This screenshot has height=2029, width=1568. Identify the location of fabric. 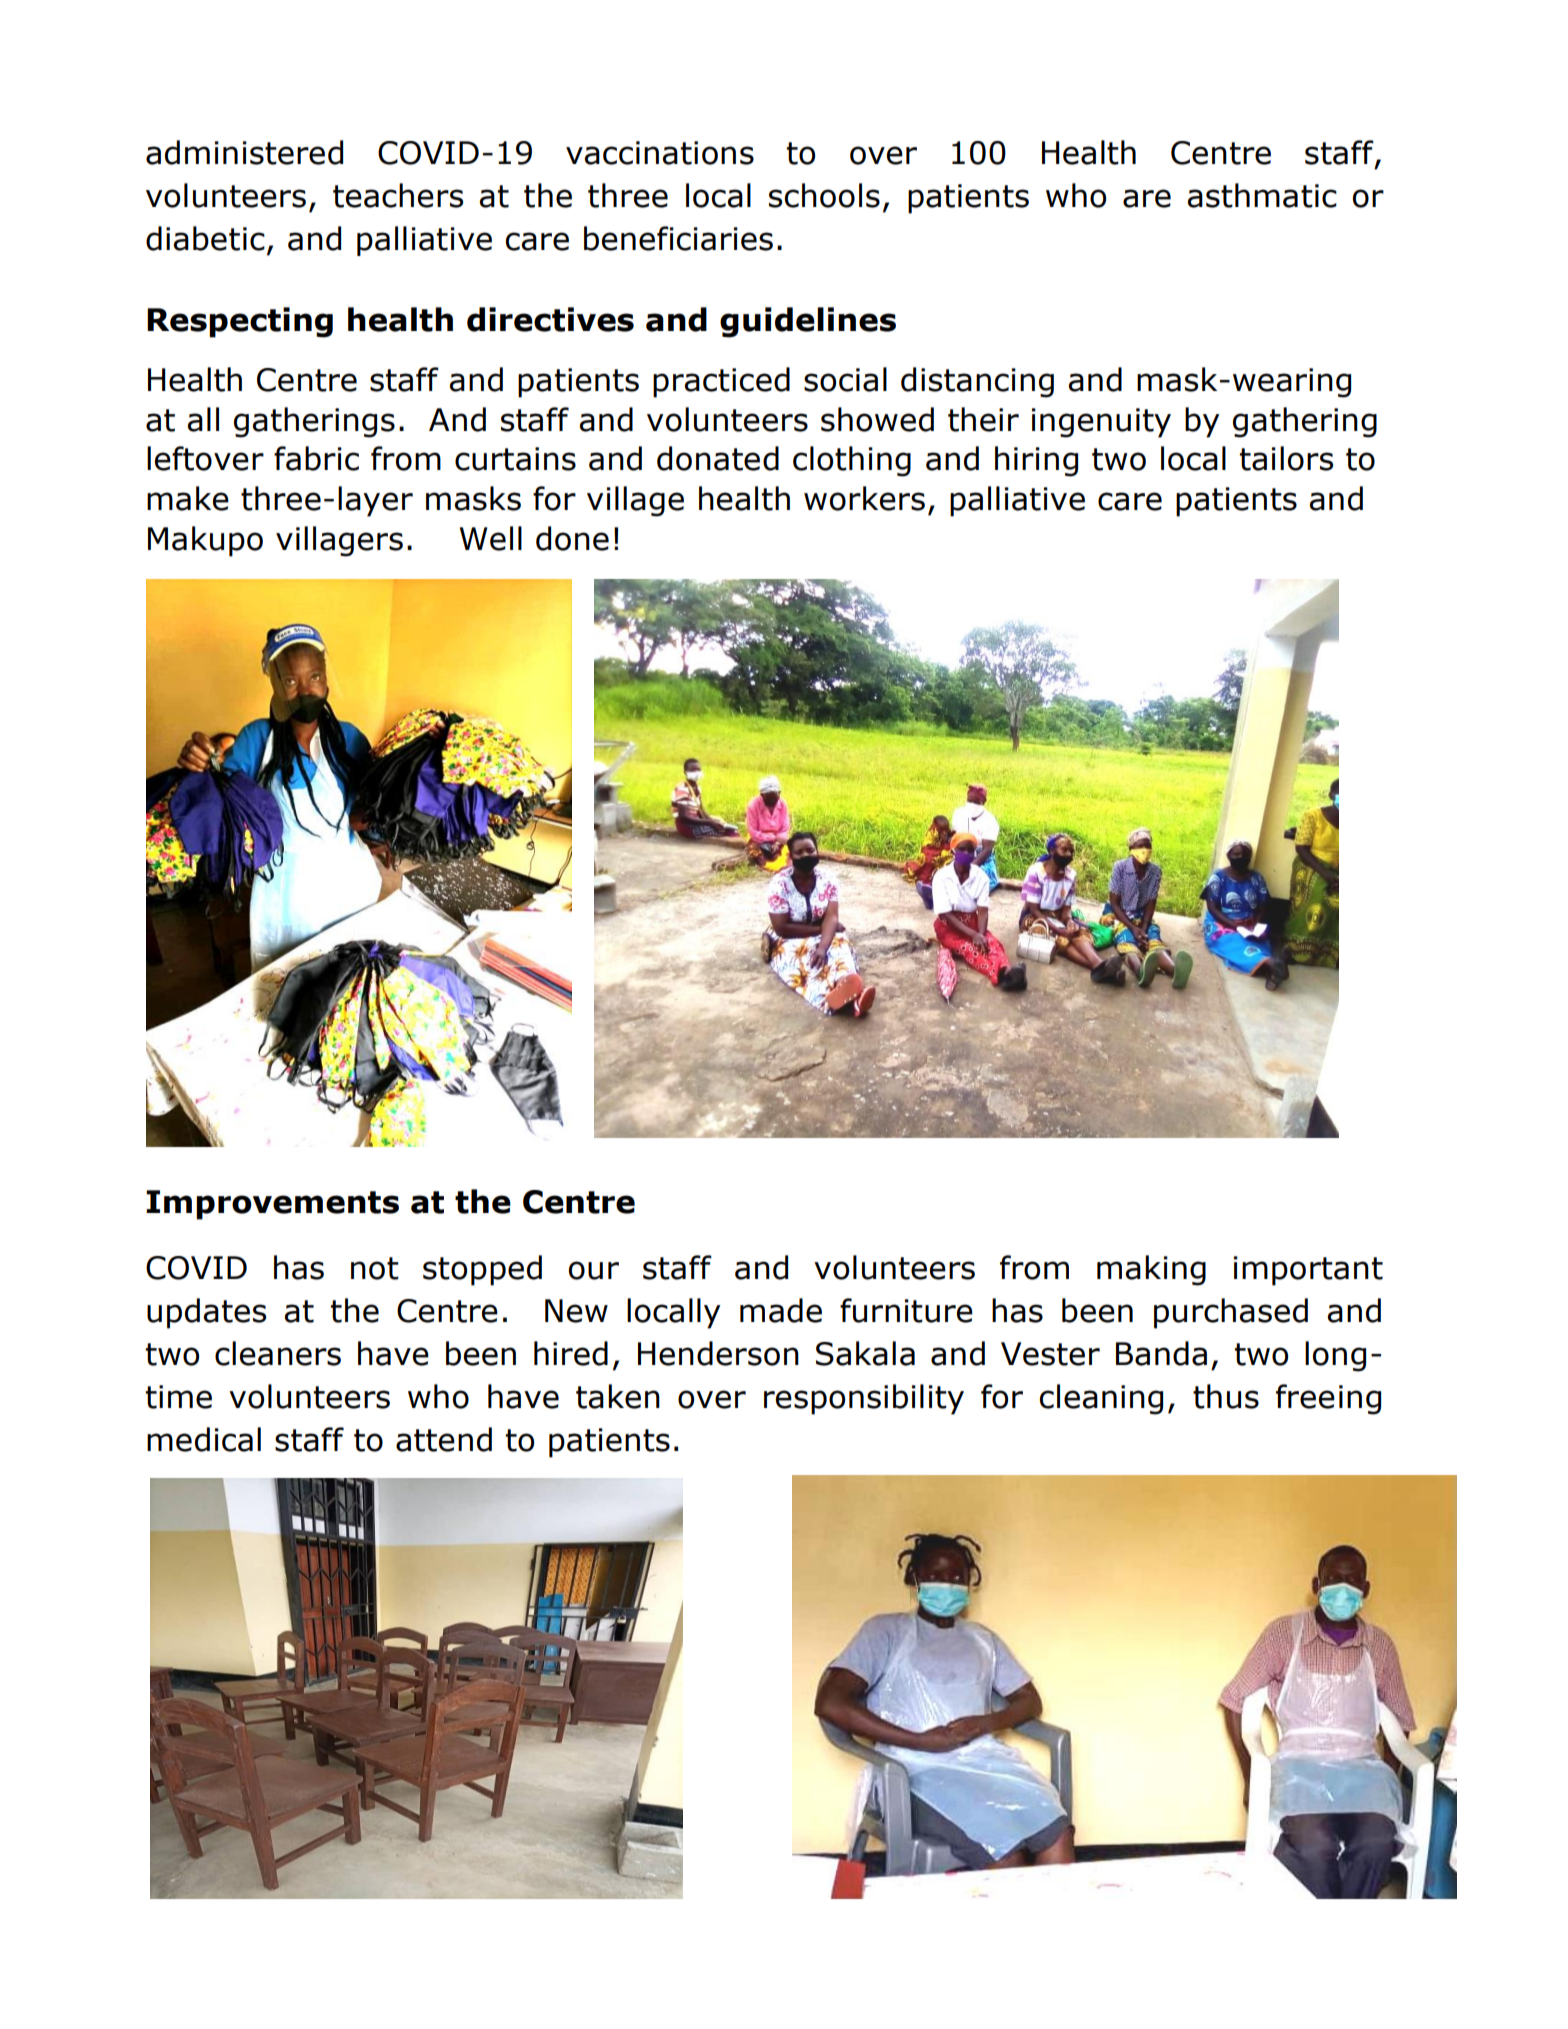
(316, 458).
